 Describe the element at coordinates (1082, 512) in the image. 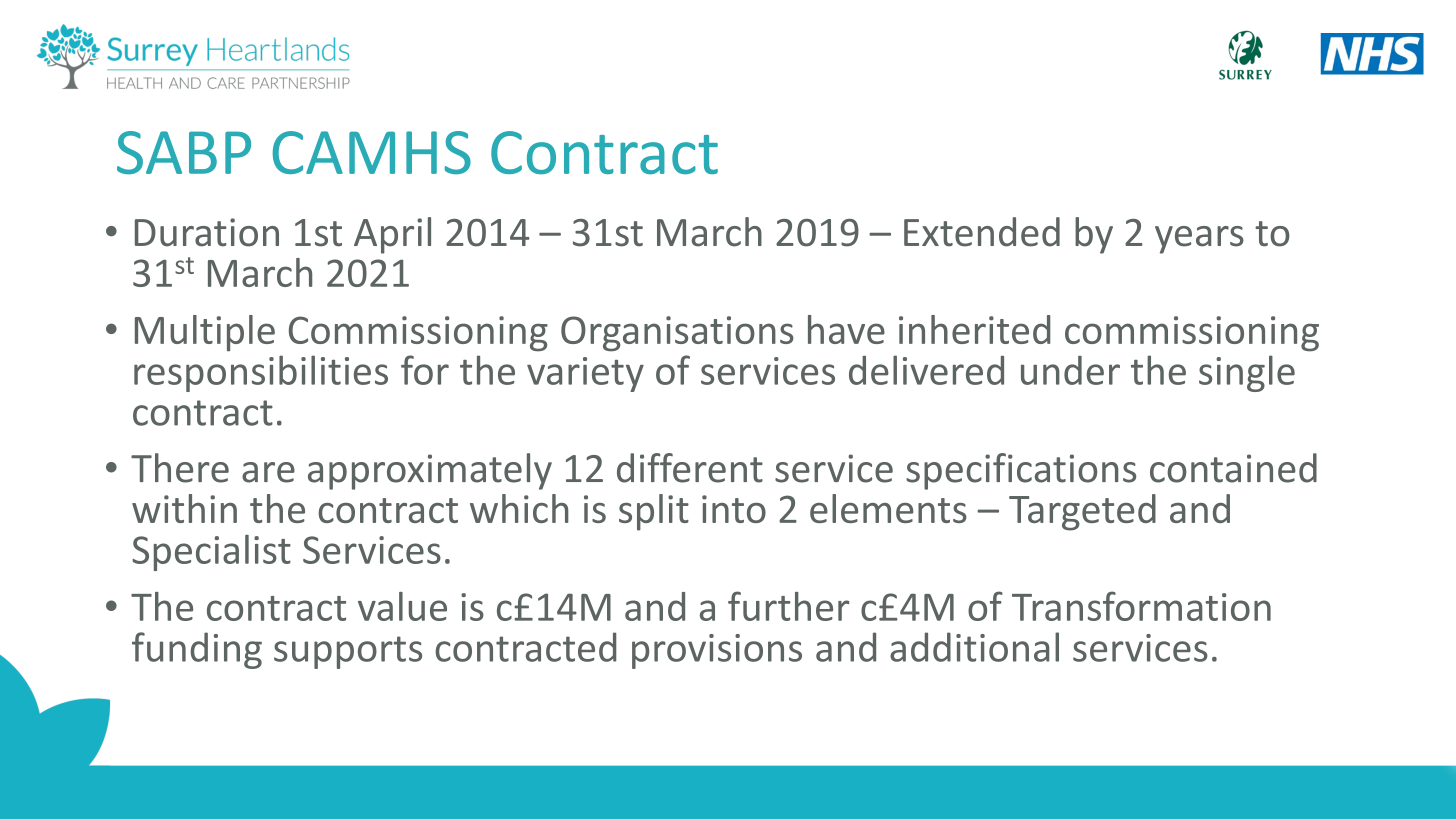

I see `Targeted` at that location.
